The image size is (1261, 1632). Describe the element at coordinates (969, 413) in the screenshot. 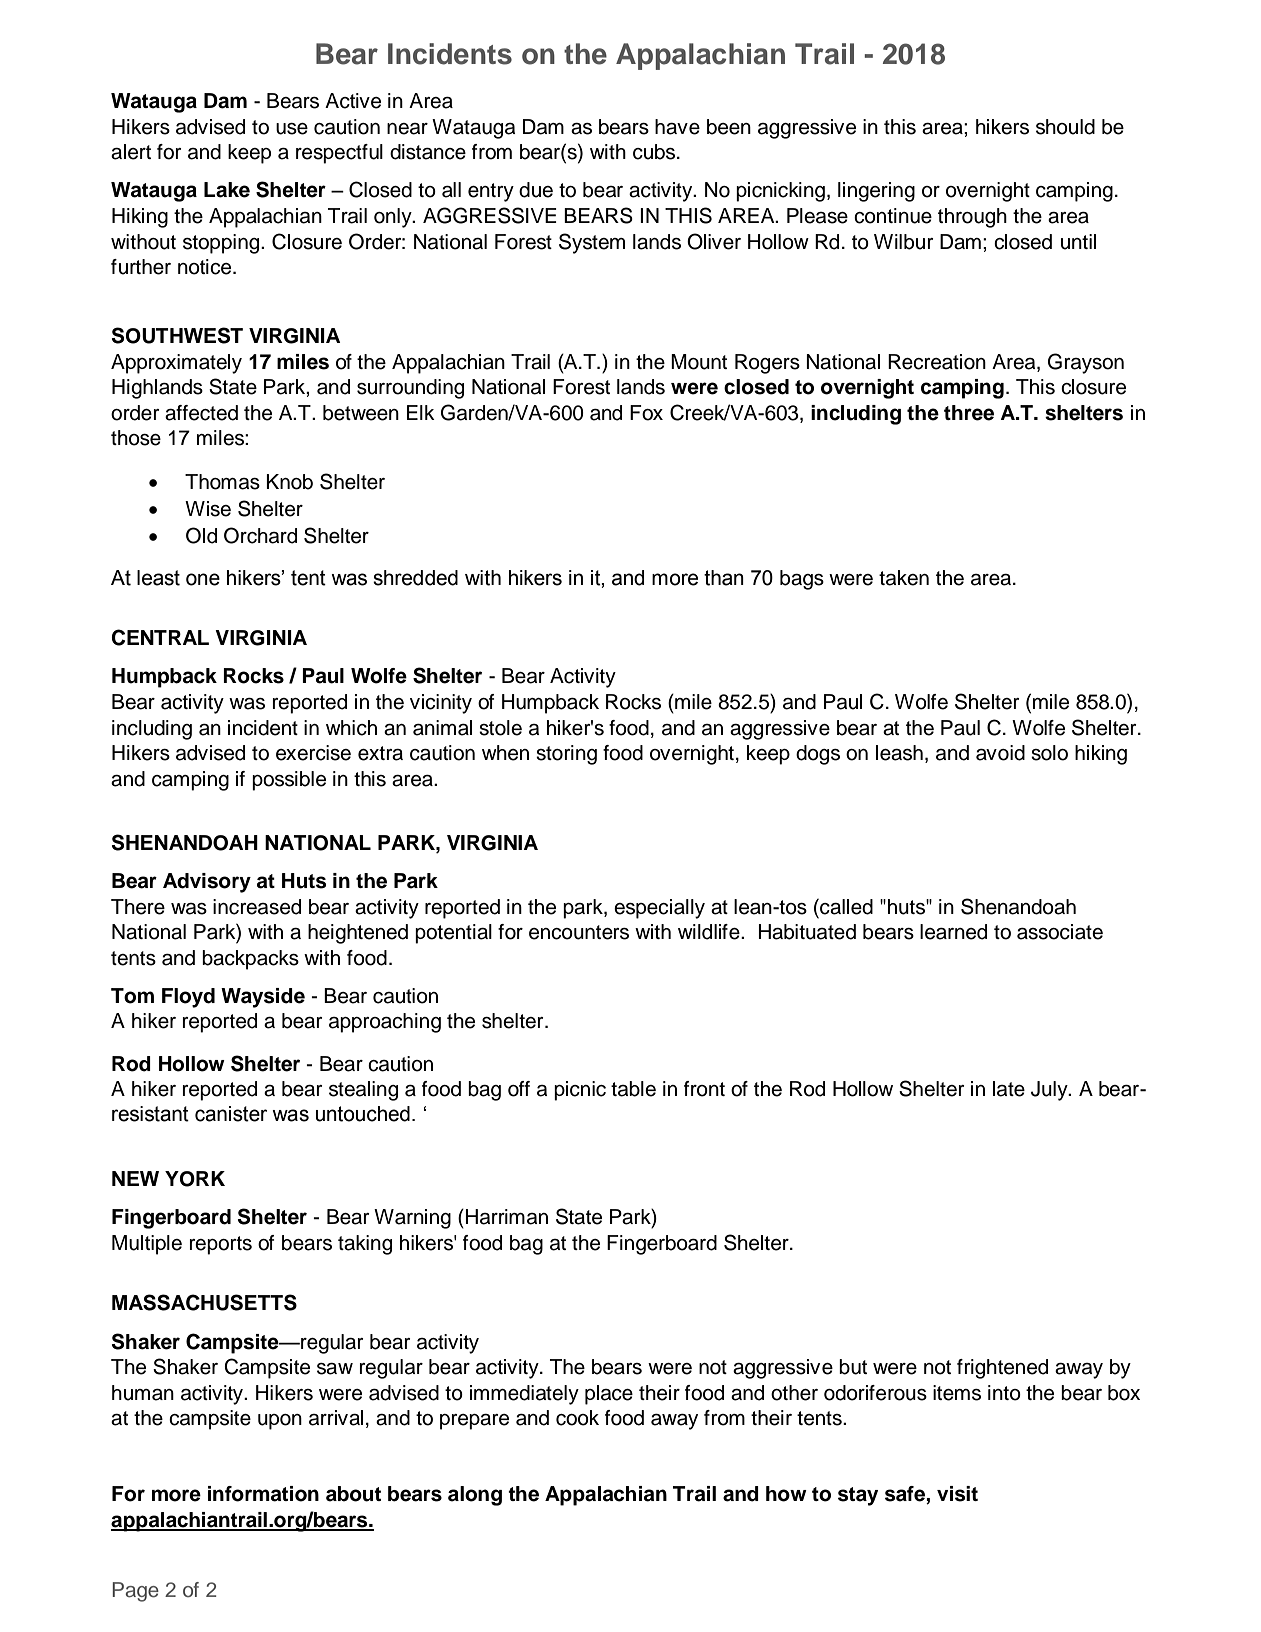

I see `three` at that location.
